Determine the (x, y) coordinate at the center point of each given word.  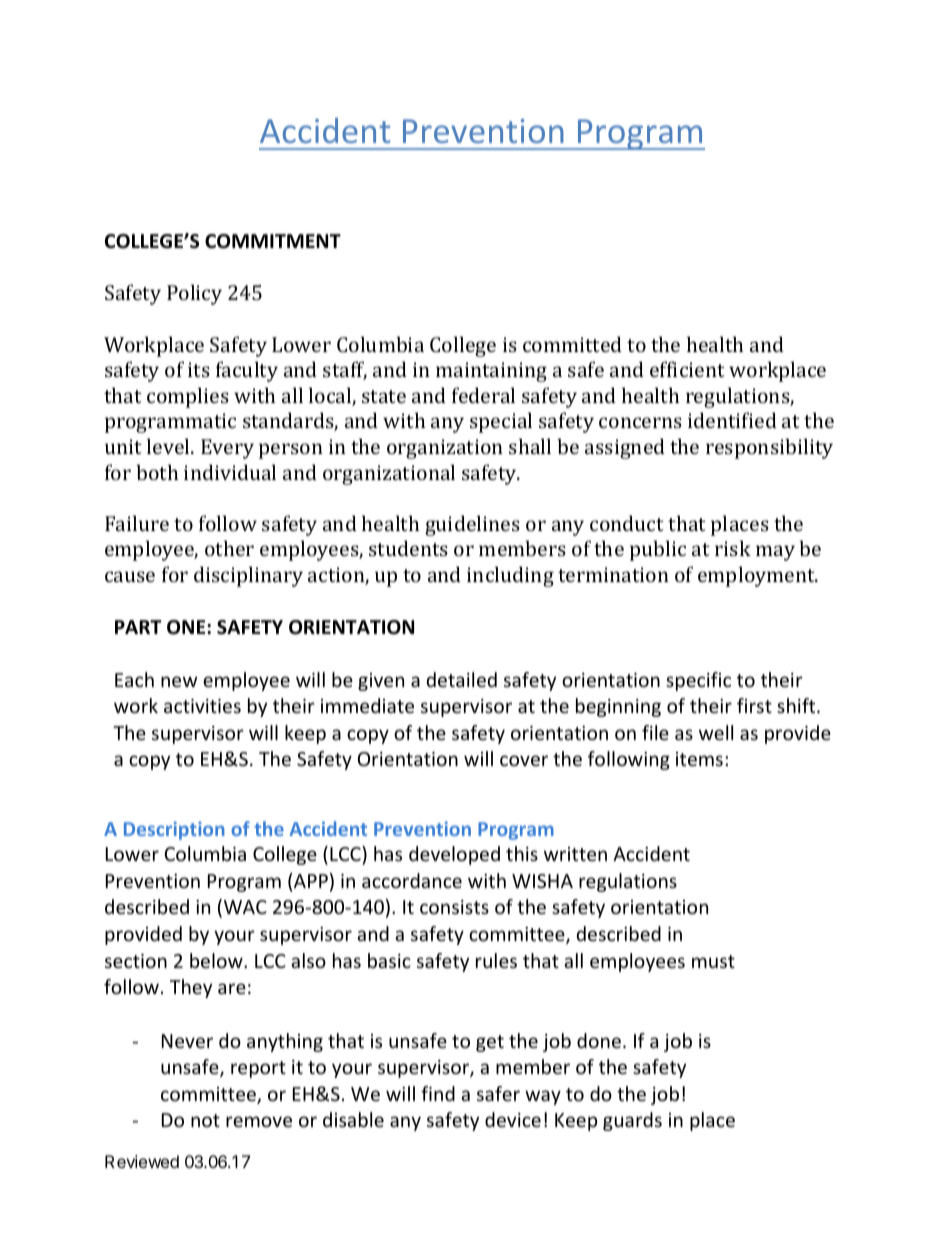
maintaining (491, 372)
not (205, 1120)
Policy (194, 294)
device (513, 1119)
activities (202, 706)
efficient (687, 369)
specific (698, 681)
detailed (462, 679)
